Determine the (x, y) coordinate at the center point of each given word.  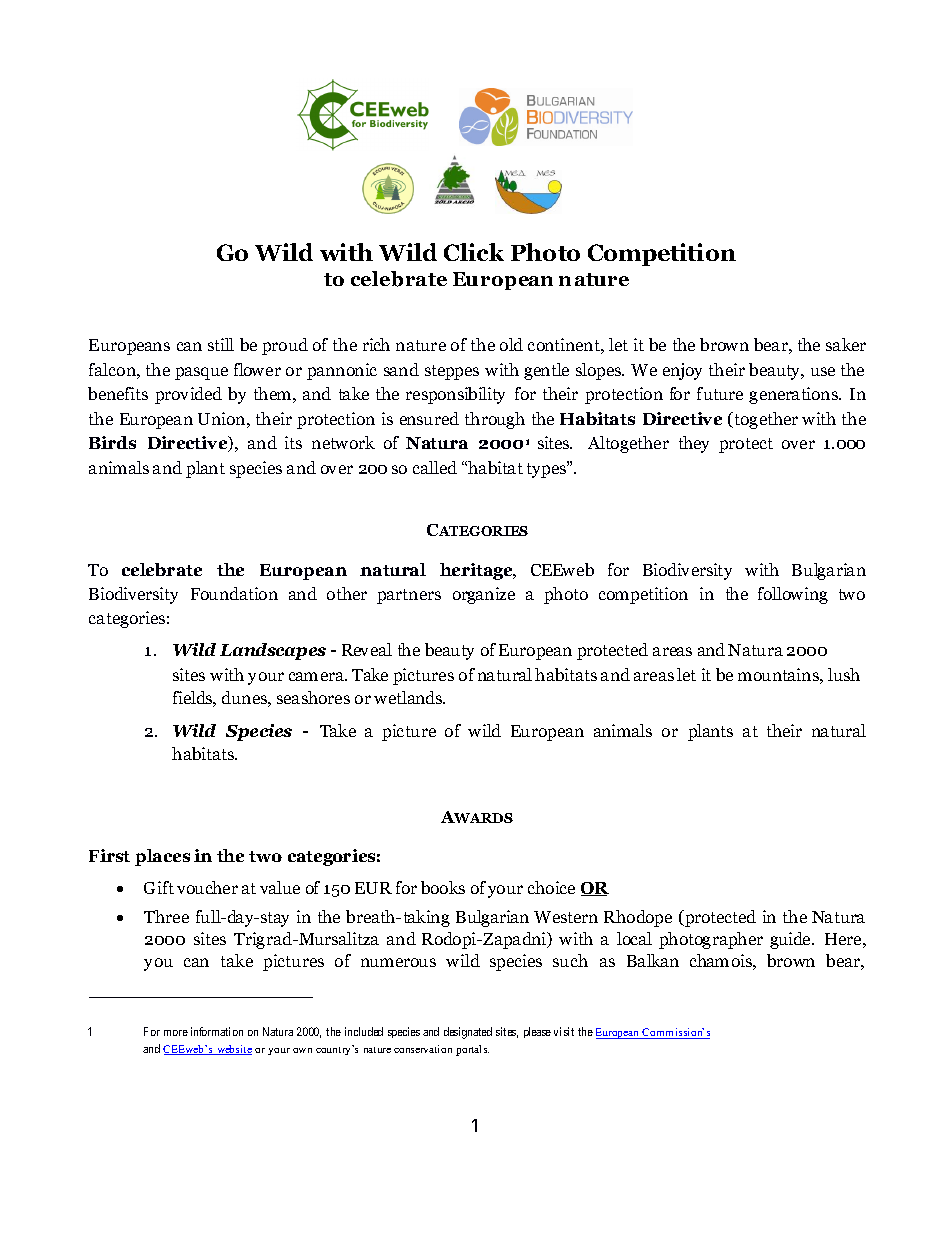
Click (474, 252)
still (221, 344)
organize (484, 595)
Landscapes (273, 651)
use (823, 371)
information (217, 1031)
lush (844, 674)
